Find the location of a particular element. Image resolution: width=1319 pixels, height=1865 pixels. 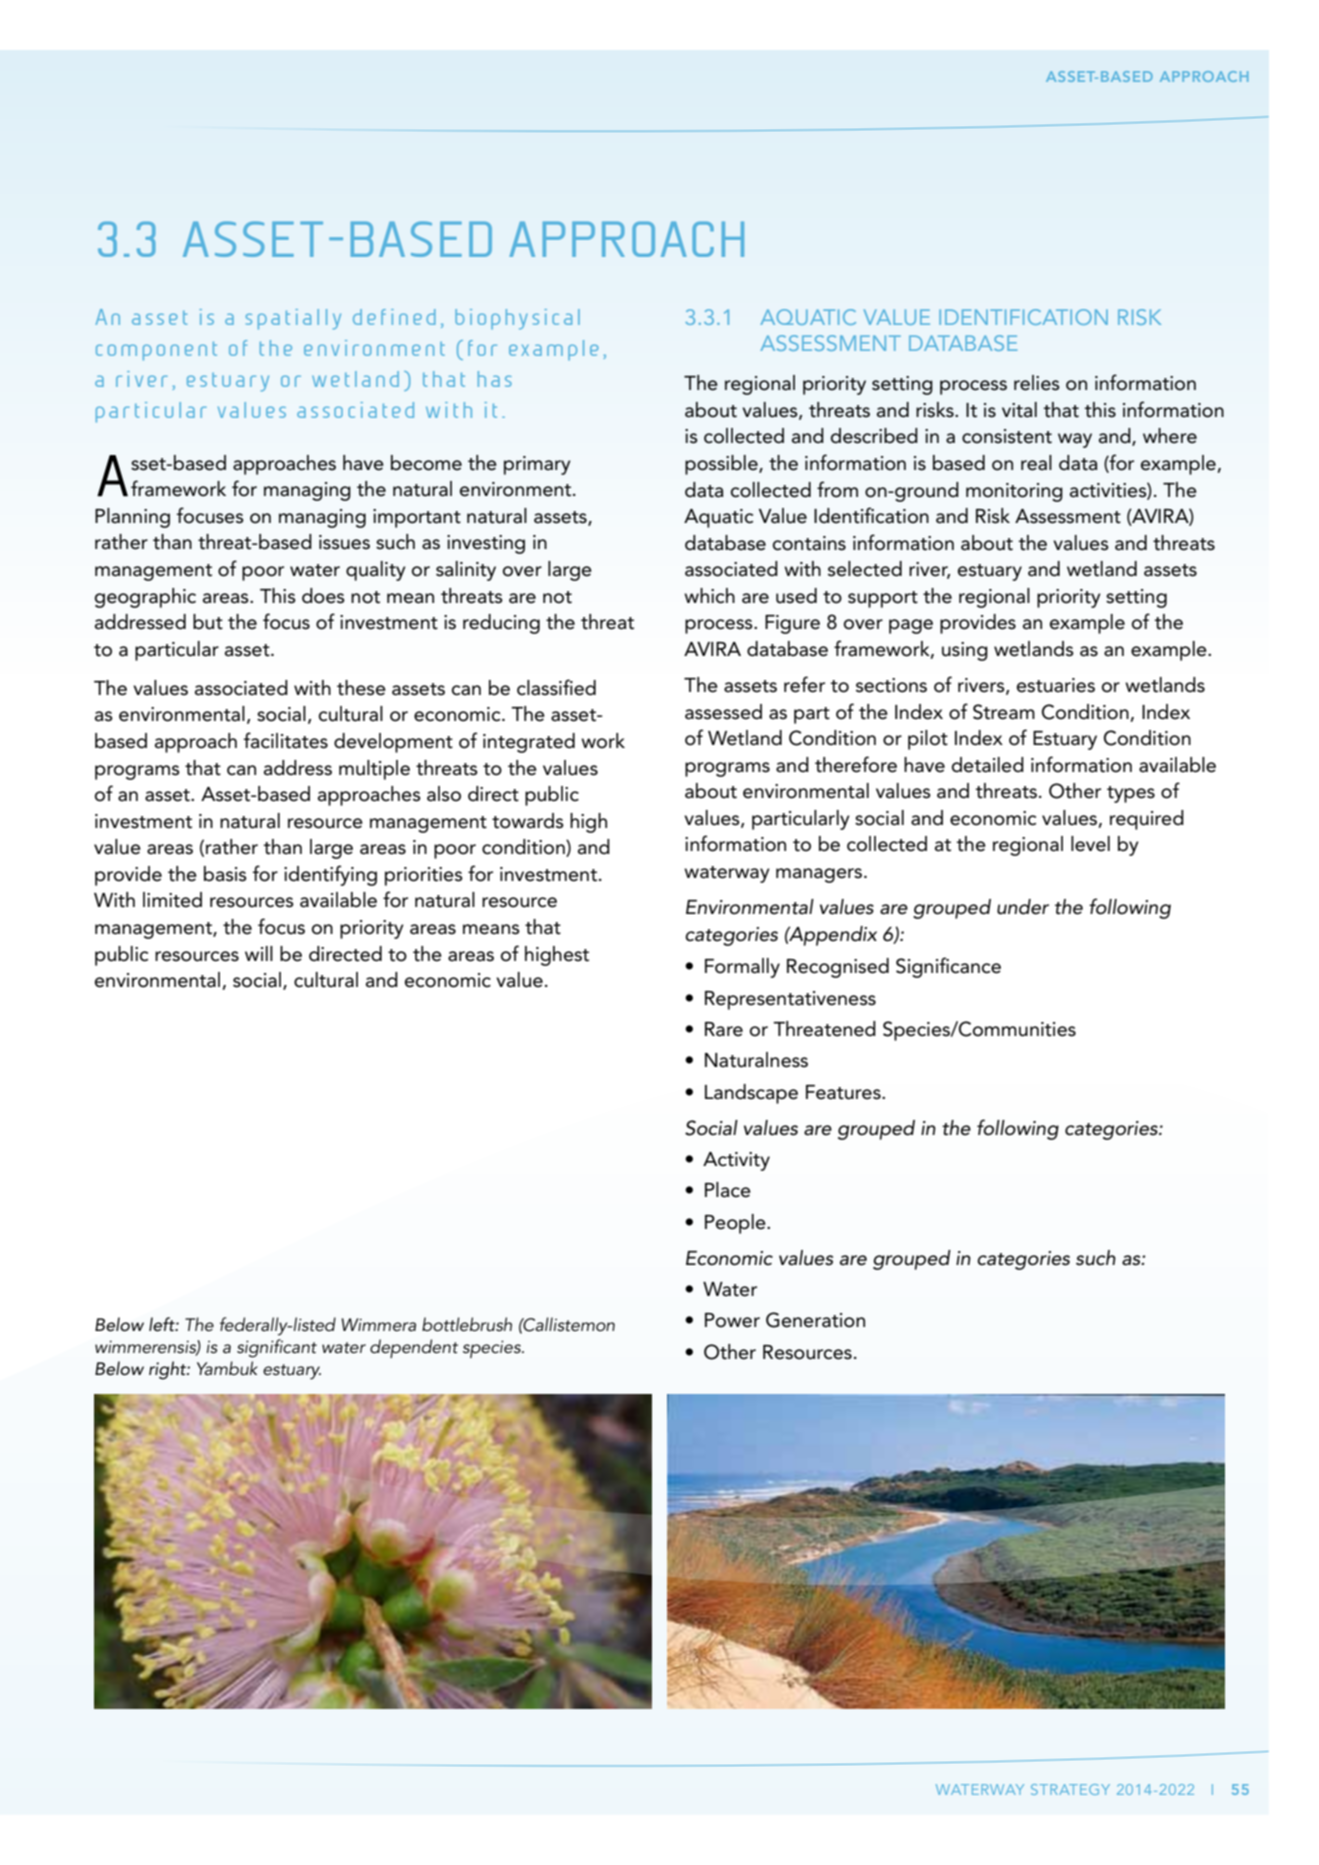

assessed is located at coordinates (723, 712).
